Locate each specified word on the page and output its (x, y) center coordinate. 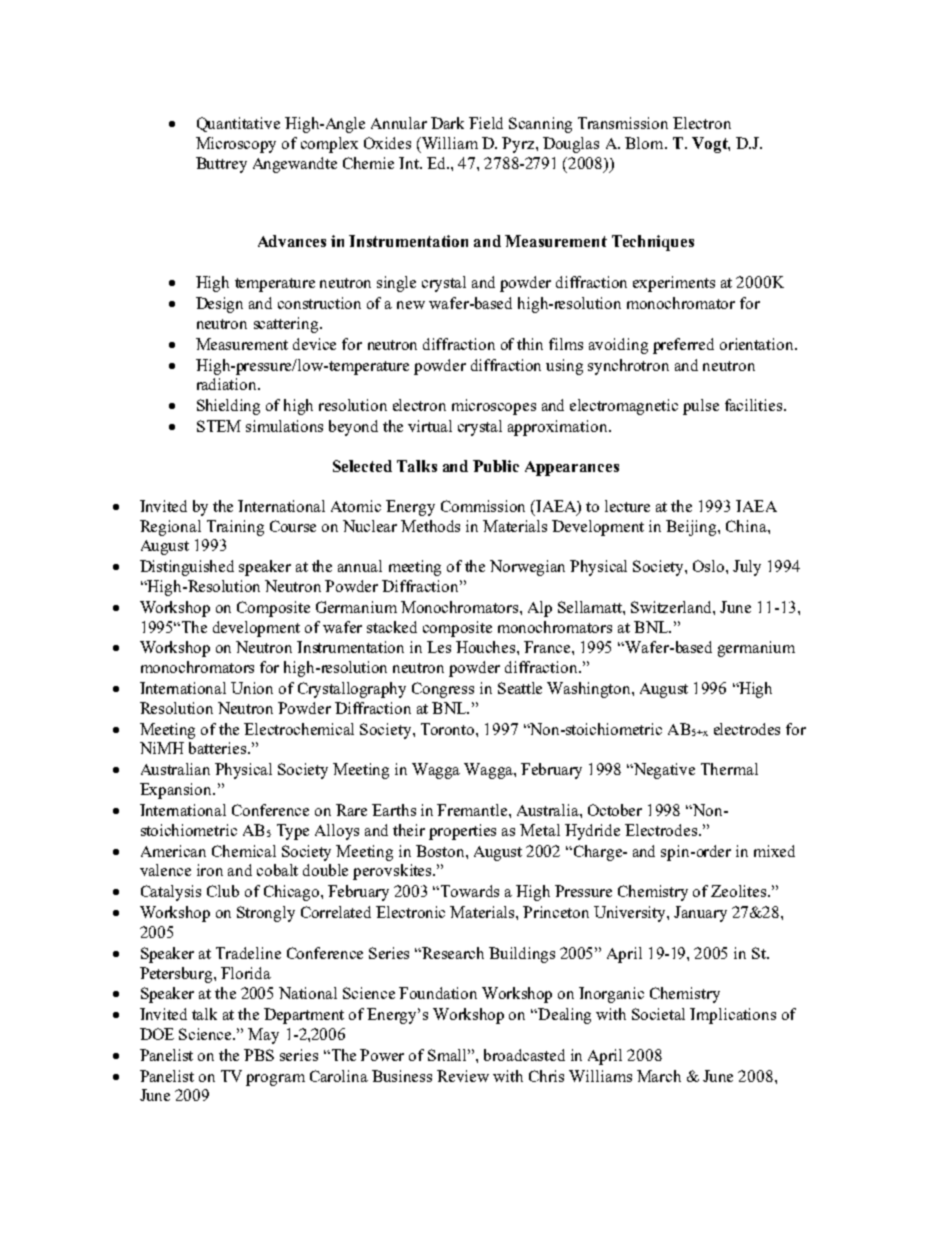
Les (439, 647)
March (659, 1076)
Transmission (623, 123)
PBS (259, 1055)
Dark (447, 123)
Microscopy (236, 145)
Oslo (710, 566)
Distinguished (187, 568)
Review (463, 1076)
